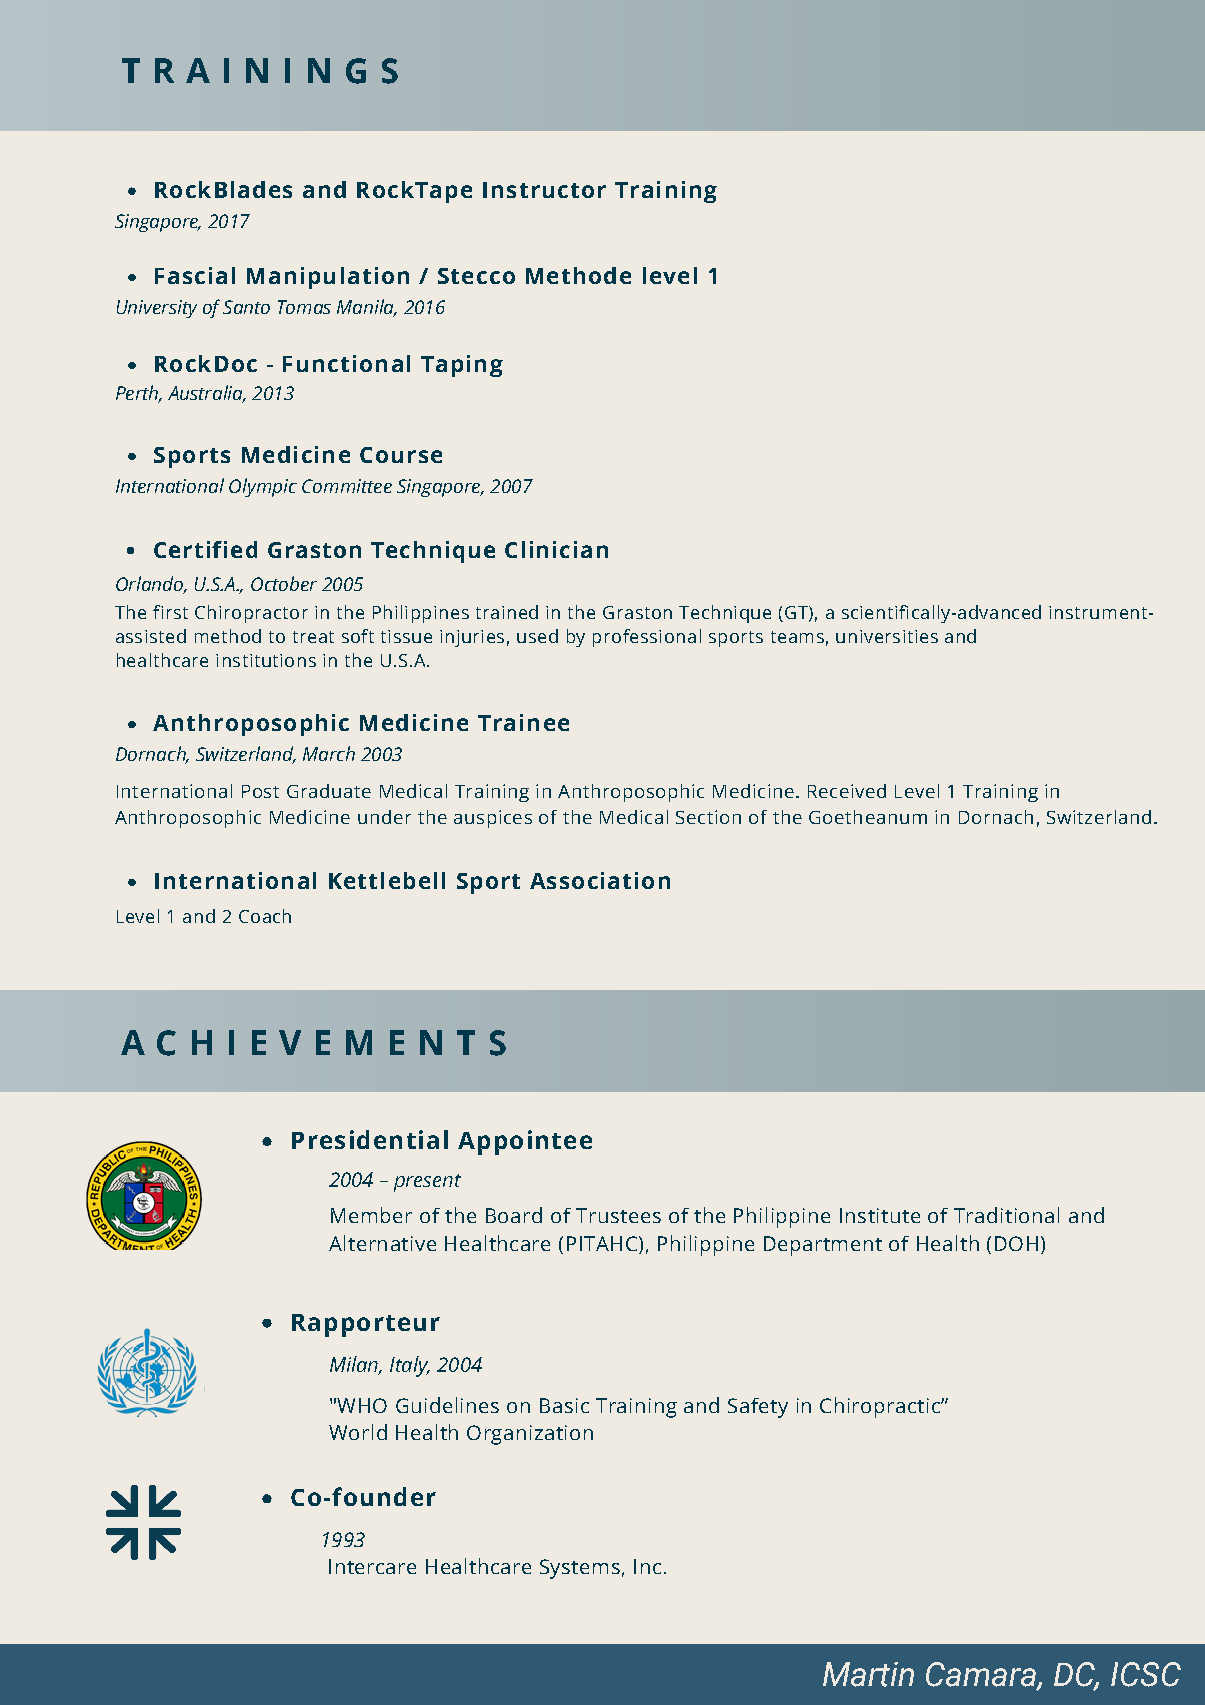 The width and height of the screenshot is (1205, 1705). What do you see at coordinates (600, 880) in the screenshot?
I see `Association` at bounding box center [600, 880].
